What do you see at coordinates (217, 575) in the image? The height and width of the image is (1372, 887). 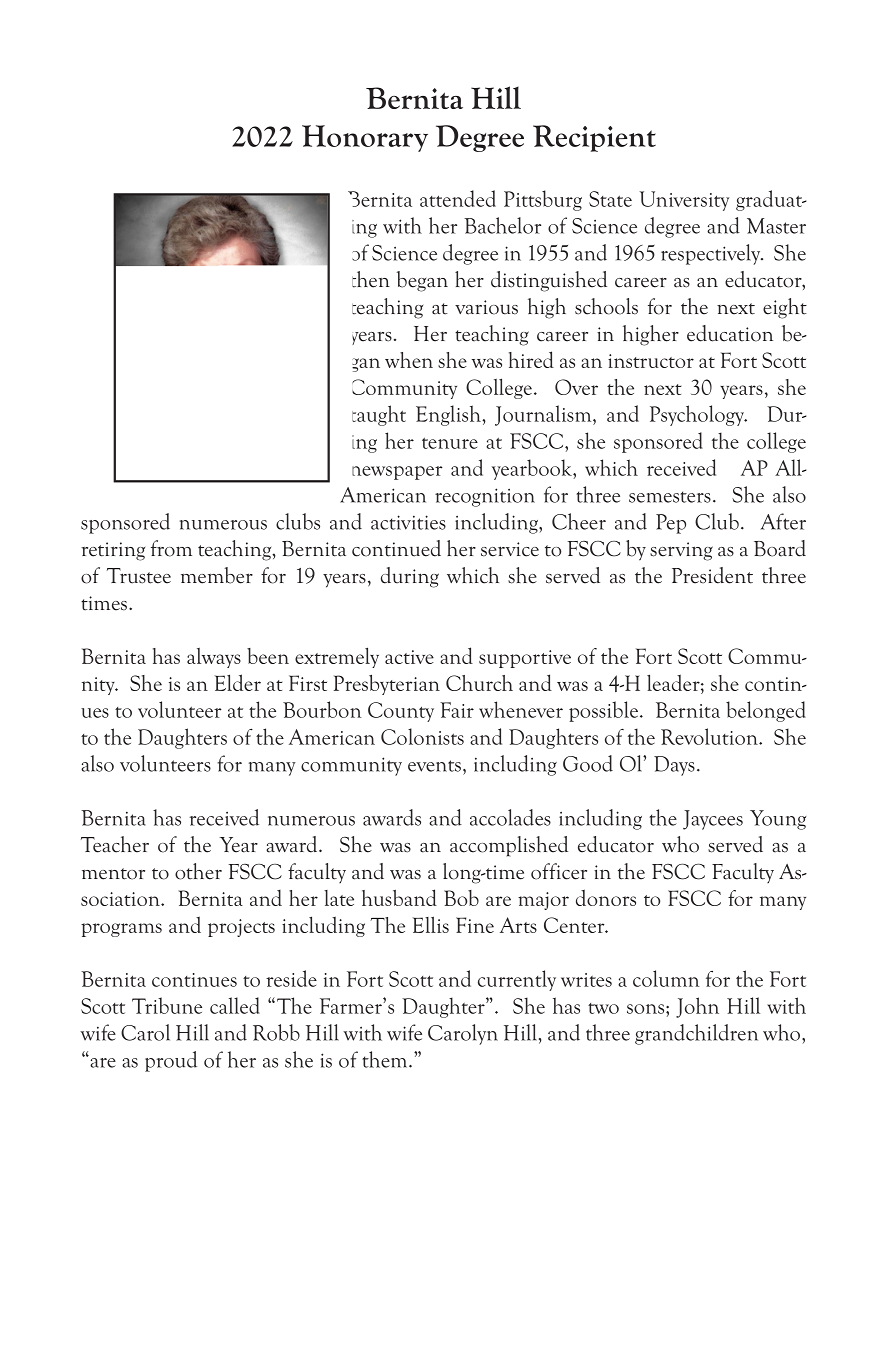 I see `member` at bounding box center [217, 575].
